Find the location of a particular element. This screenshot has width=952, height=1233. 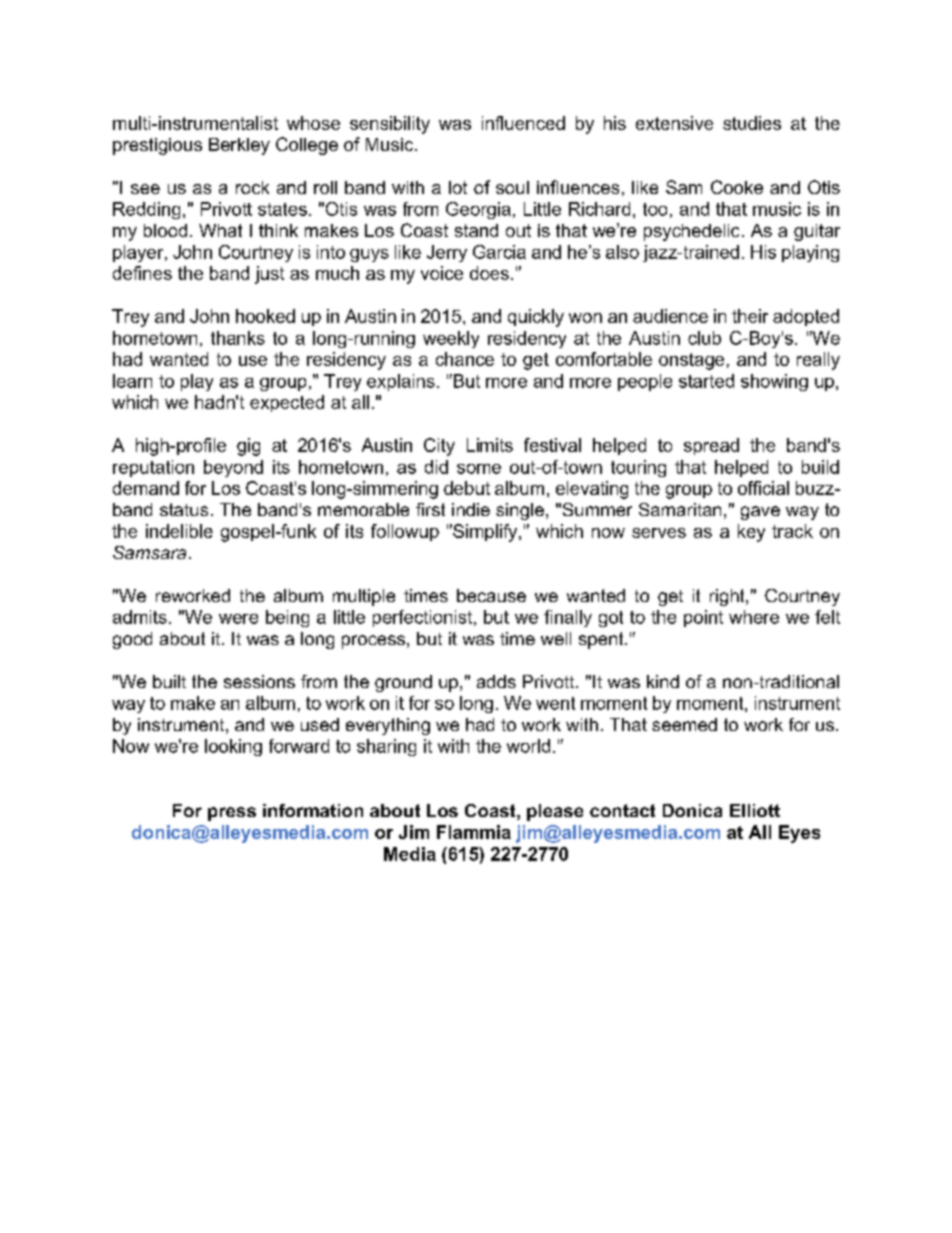

Berkley is located at coordinates (239, 146).
